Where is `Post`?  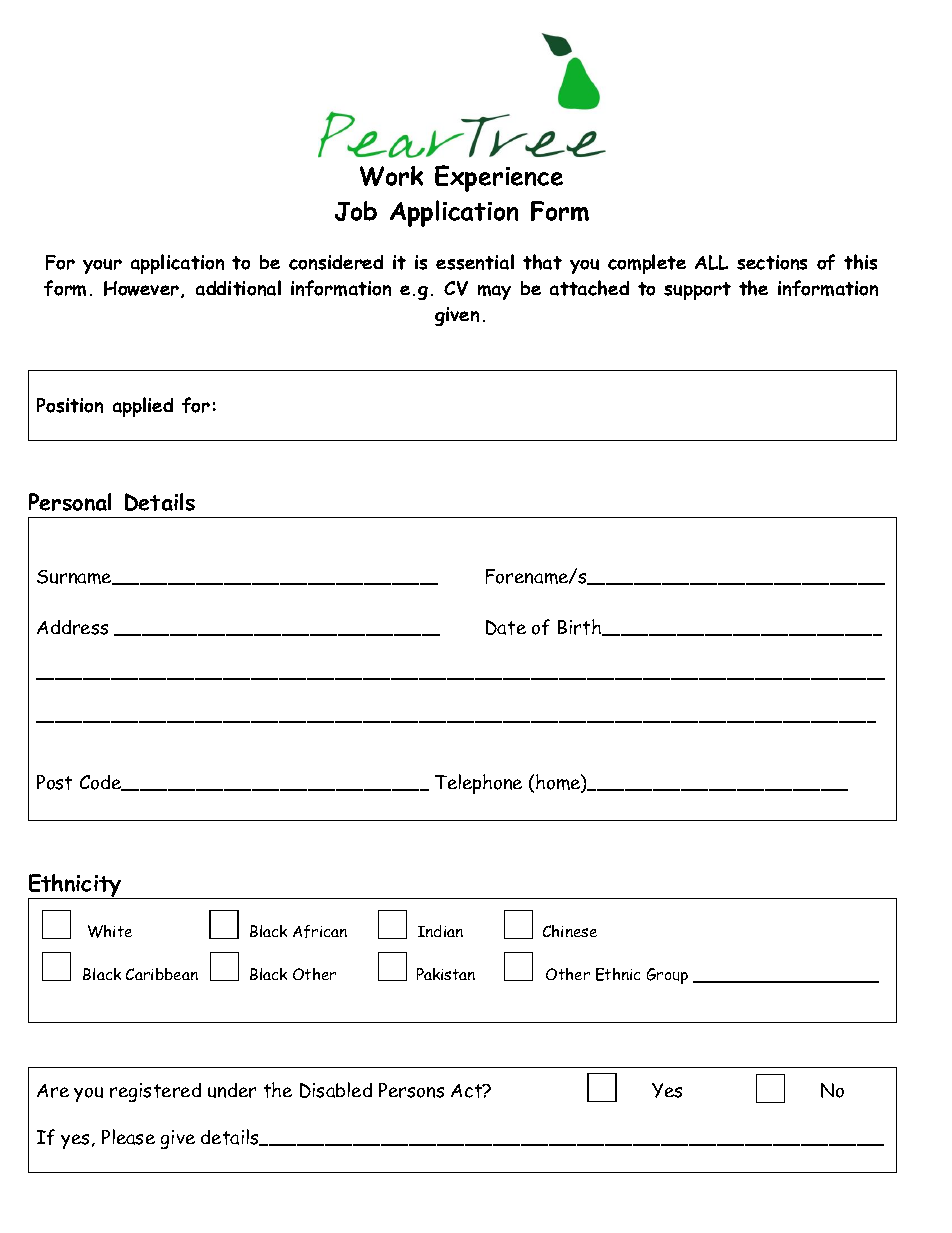 Post is located at coordinates (54, 782).
